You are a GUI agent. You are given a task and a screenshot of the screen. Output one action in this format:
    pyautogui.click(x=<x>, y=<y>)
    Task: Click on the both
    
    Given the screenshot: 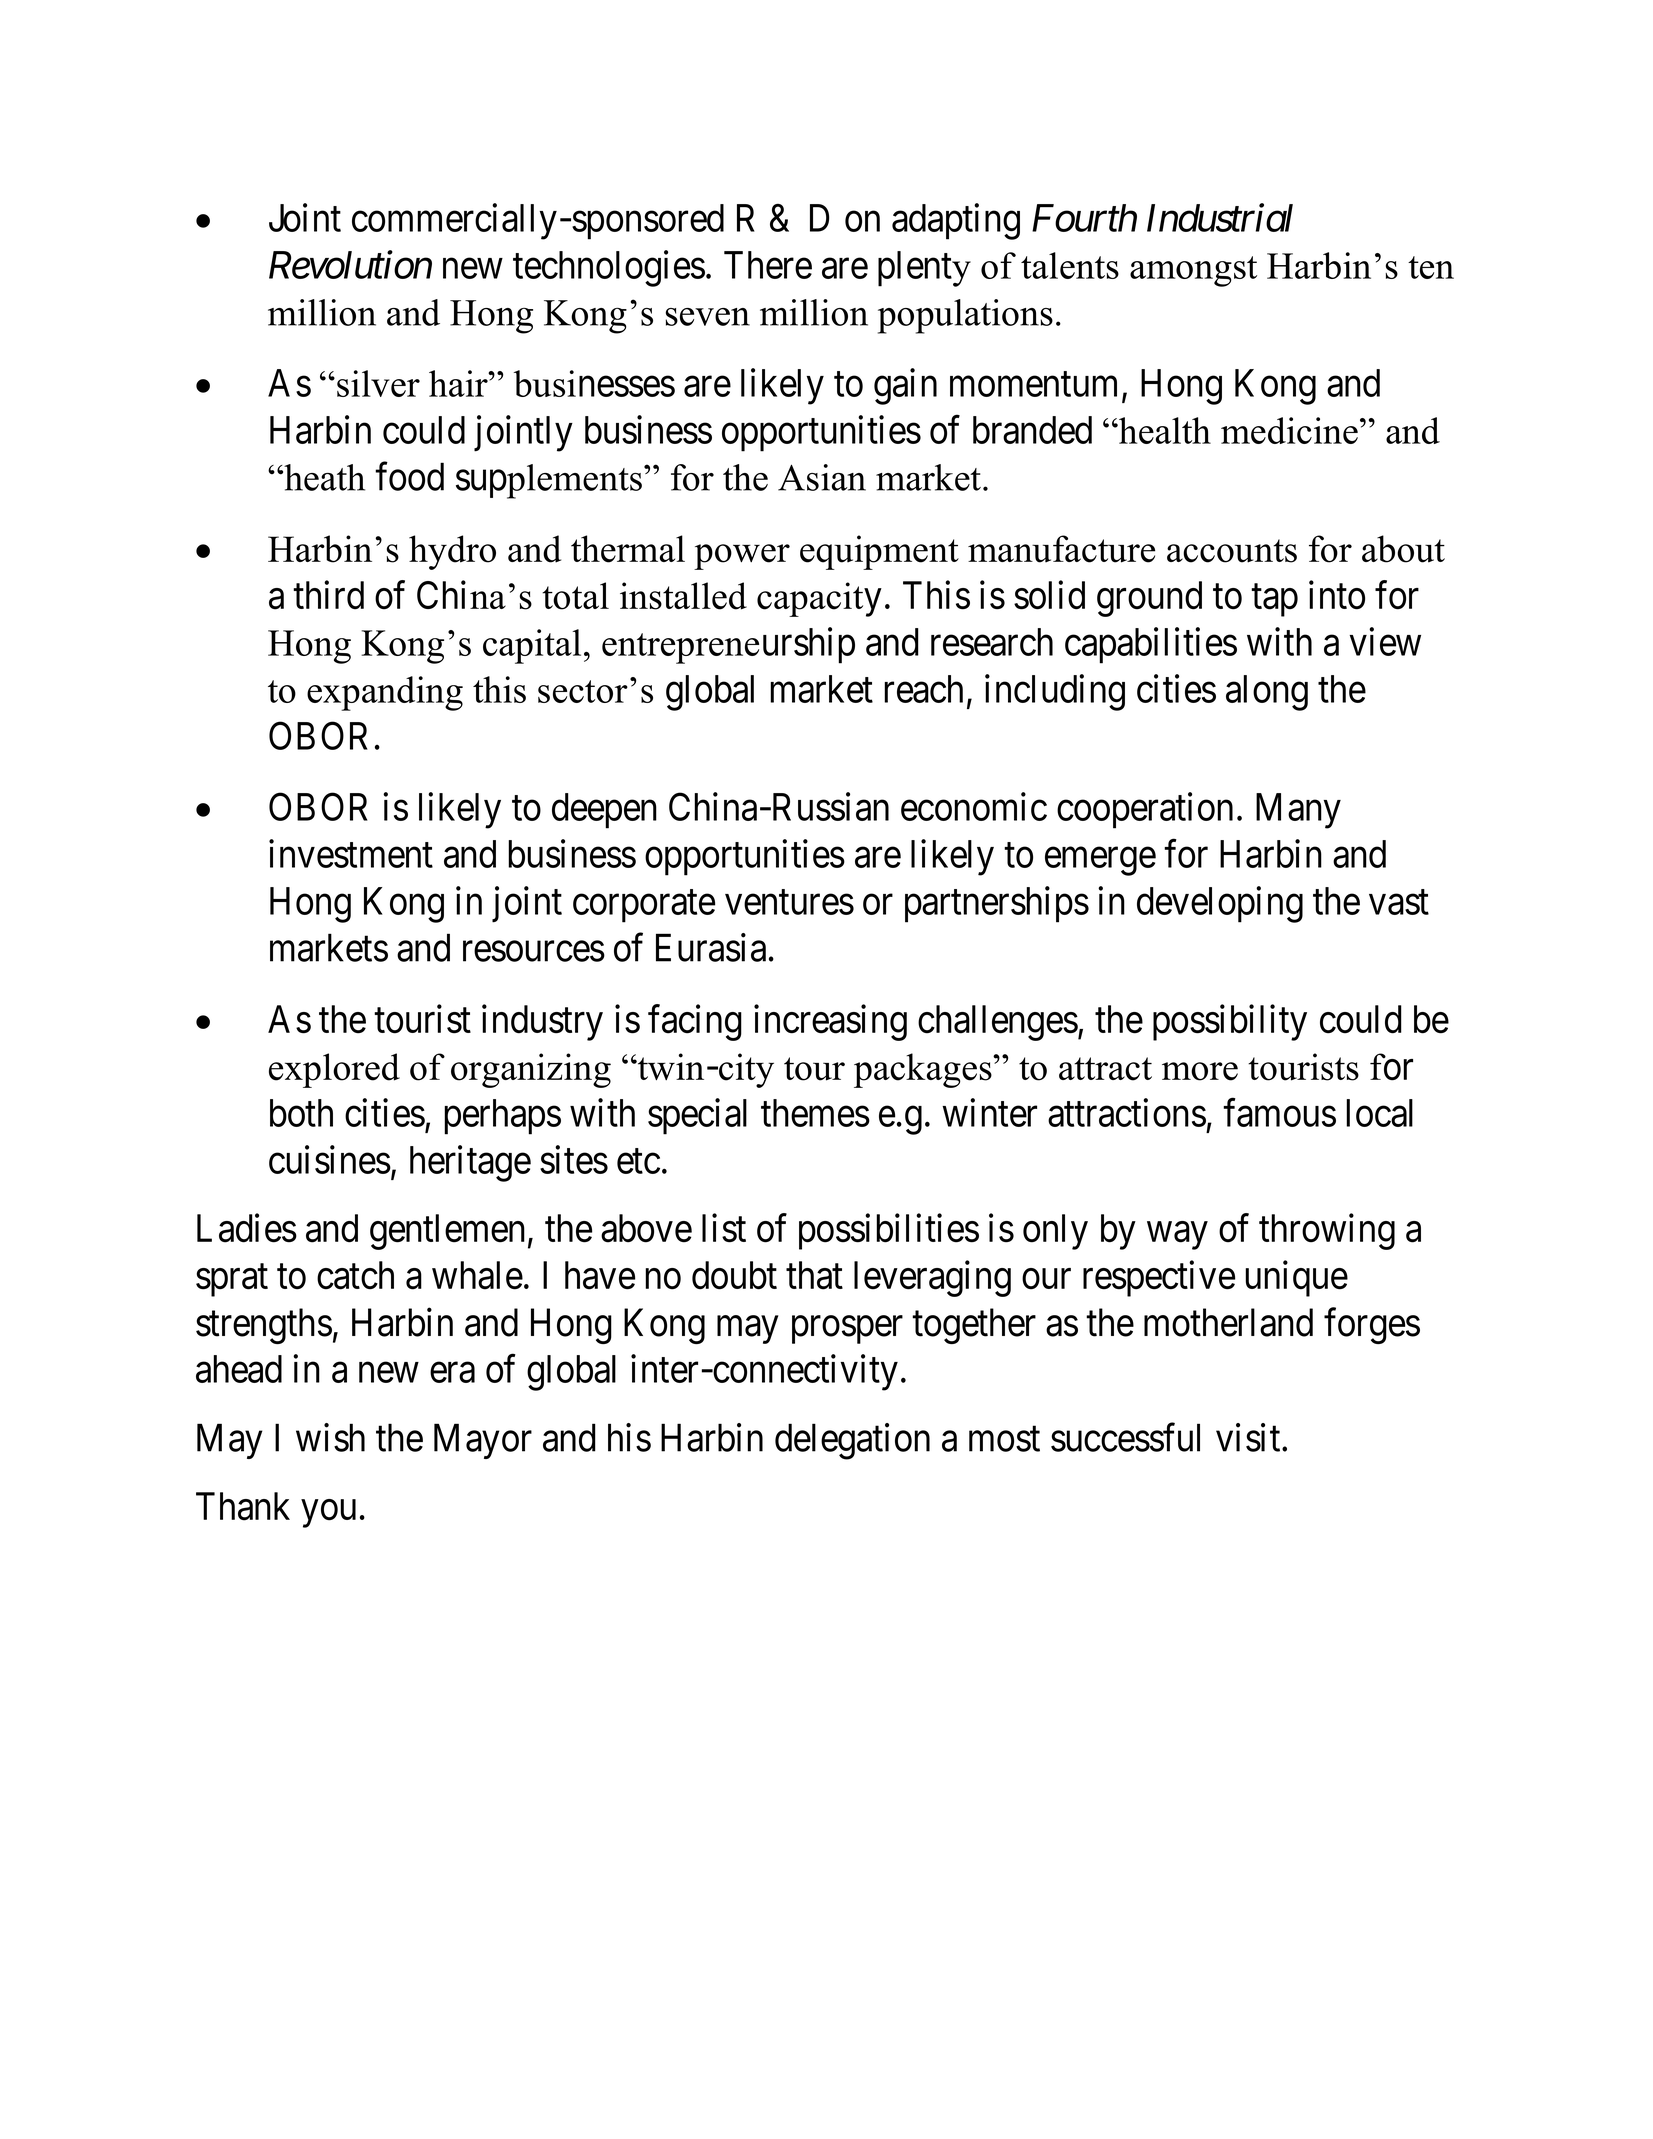 What is the action you would take?
    pyautogui.click(x=301, y=1113)
